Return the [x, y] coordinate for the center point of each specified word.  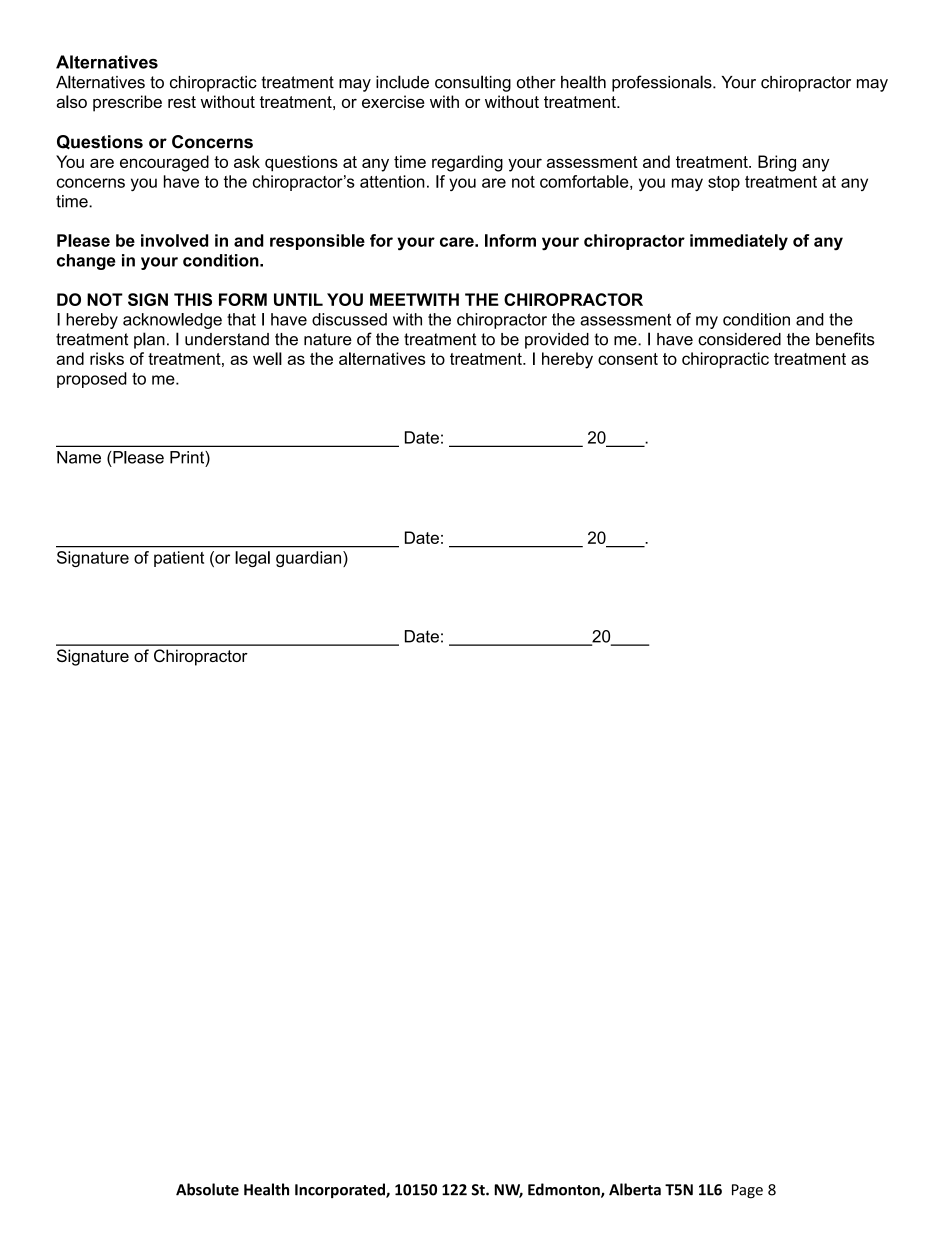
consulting [473, 83]
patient [179, 559]
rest [182, 102]
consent [628, 359]
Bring [777, 163]
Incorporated [341, 1190]
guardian [310, 559]
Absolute [207, 1189]
